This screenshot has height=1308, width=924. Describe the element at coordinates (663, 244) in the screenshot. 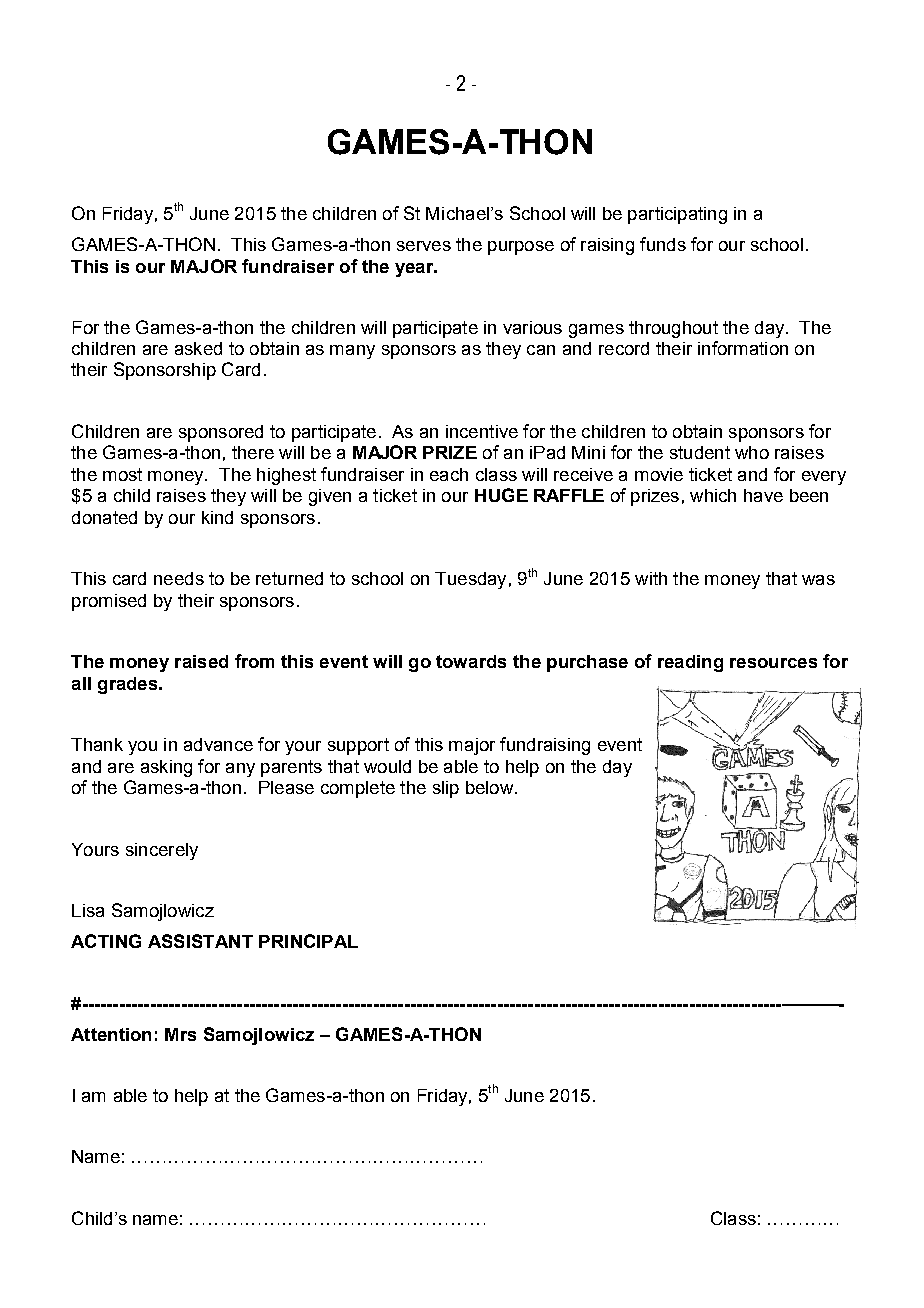

I see `funds` at that location.
